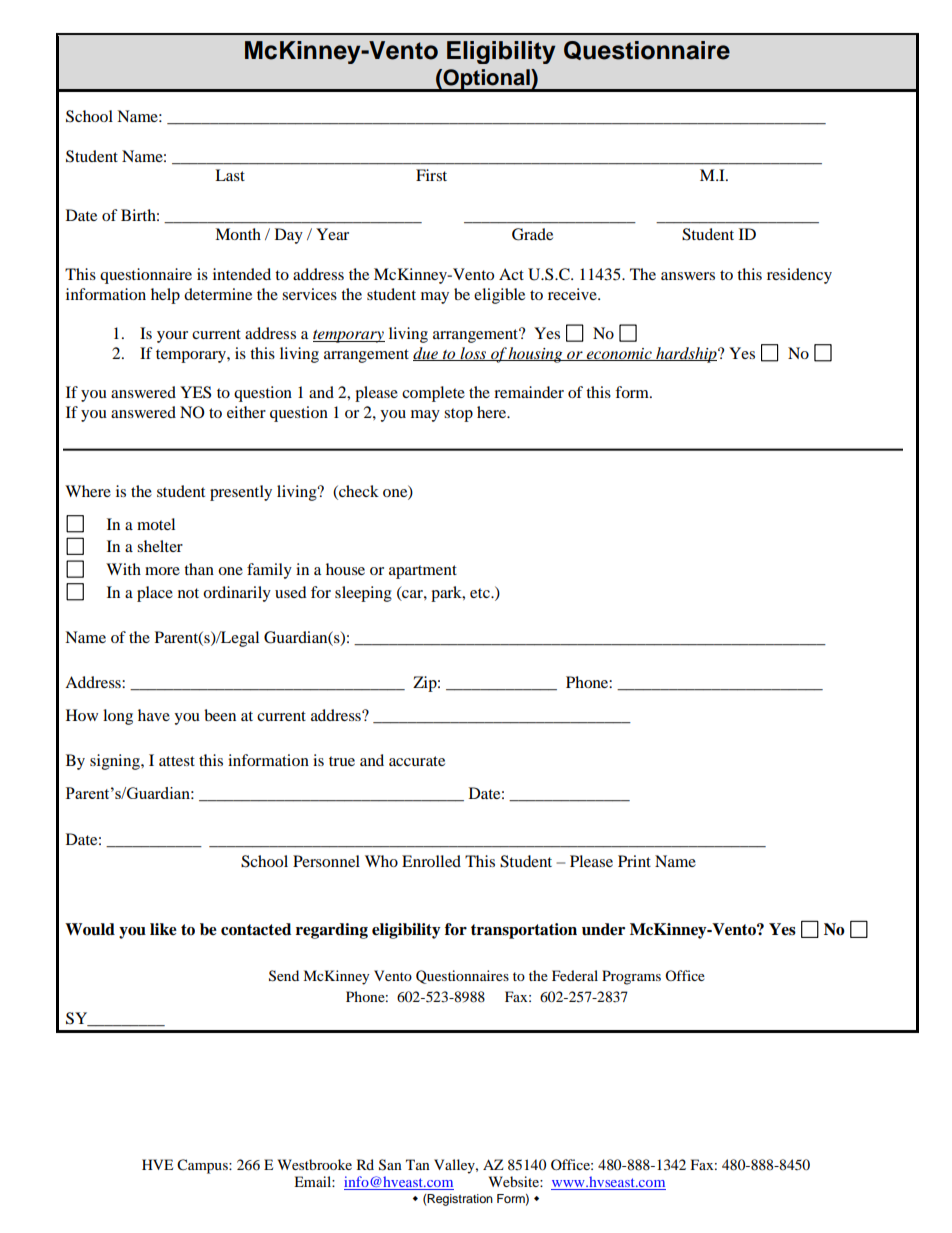  What do you see at coordinates (154, 715) in the image?
I see `have` at bounding box center [154, 715].
